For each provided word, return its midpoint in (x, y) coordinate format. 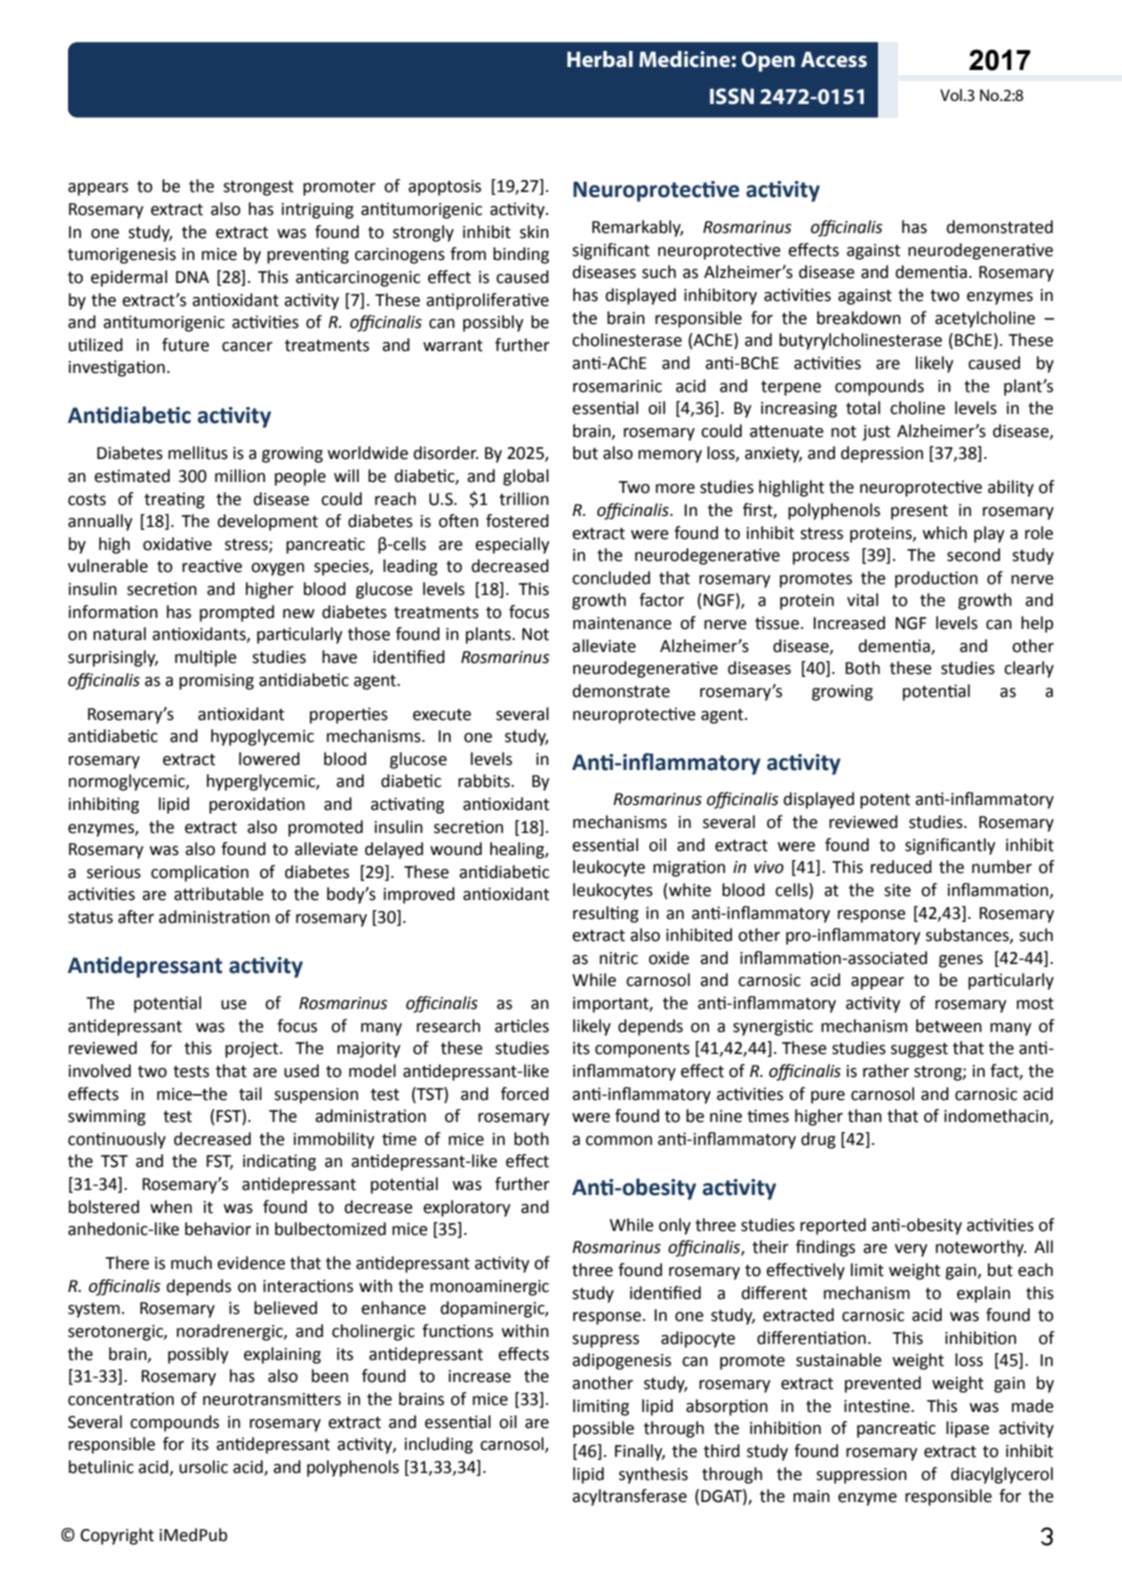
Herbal (600, 59)
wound (456, 849)
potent (885, 801)
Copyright (117, 1536)
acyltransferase (629, 1497)
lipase (967, 1429)
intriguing (318, 211)
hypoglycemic (262, 737)
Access (834, 59)
